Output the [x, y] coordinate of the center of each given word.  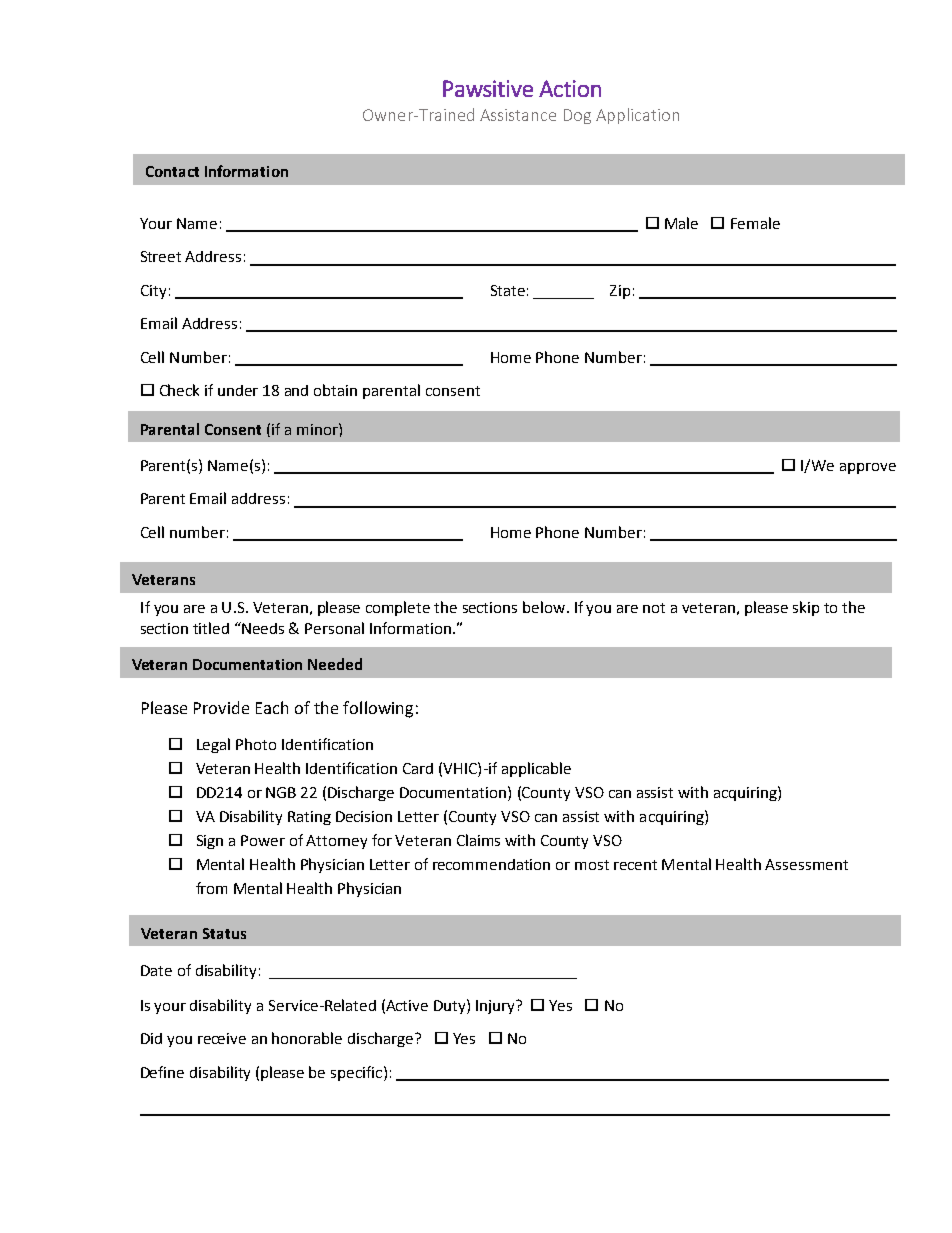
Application [637, 116]
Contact [172, 171]
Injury [496, 1007]
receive [222, 1038]
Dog [577, 116]
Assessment [806, 864]
